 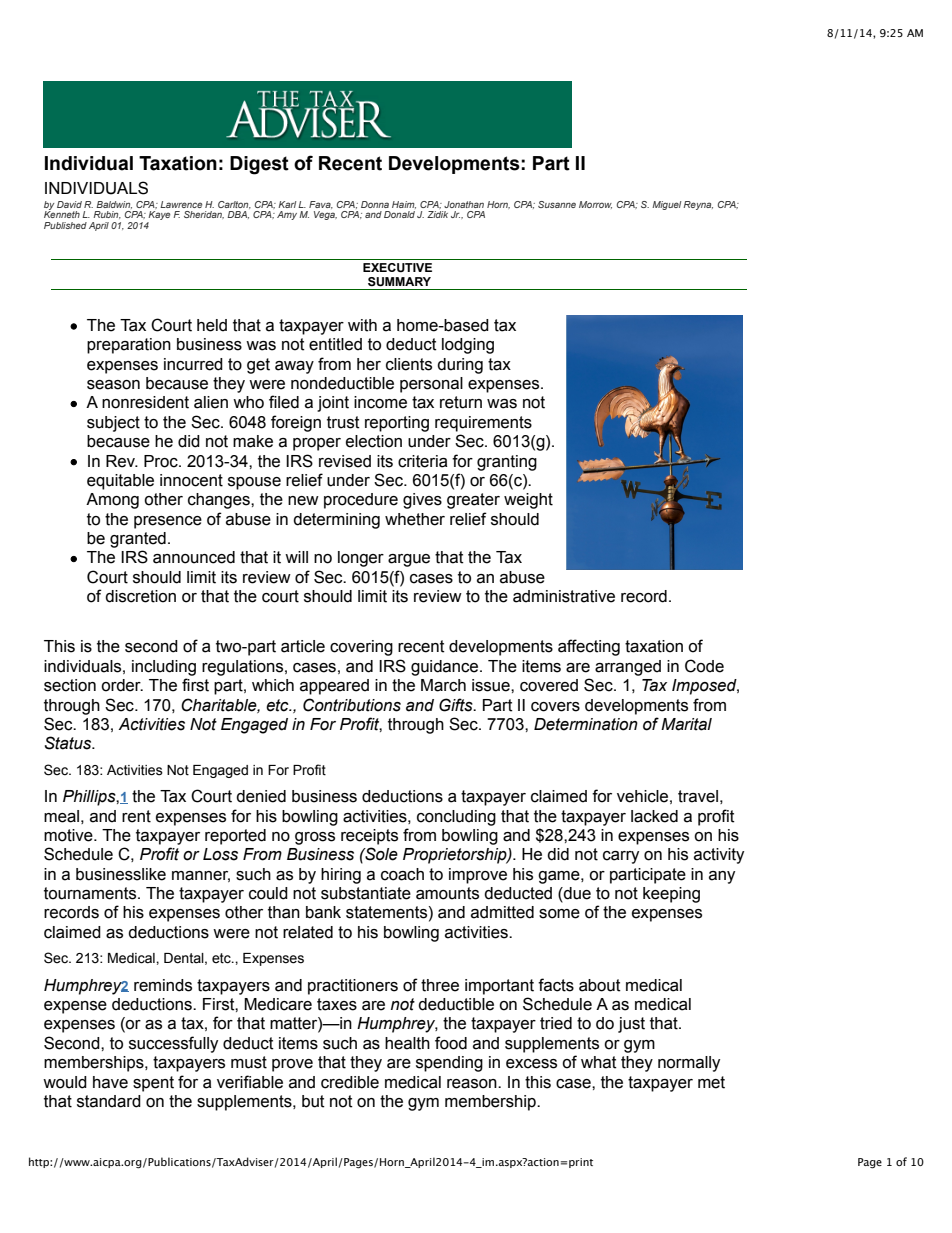 I want to click on Haim, so click(x=404, y=205).
